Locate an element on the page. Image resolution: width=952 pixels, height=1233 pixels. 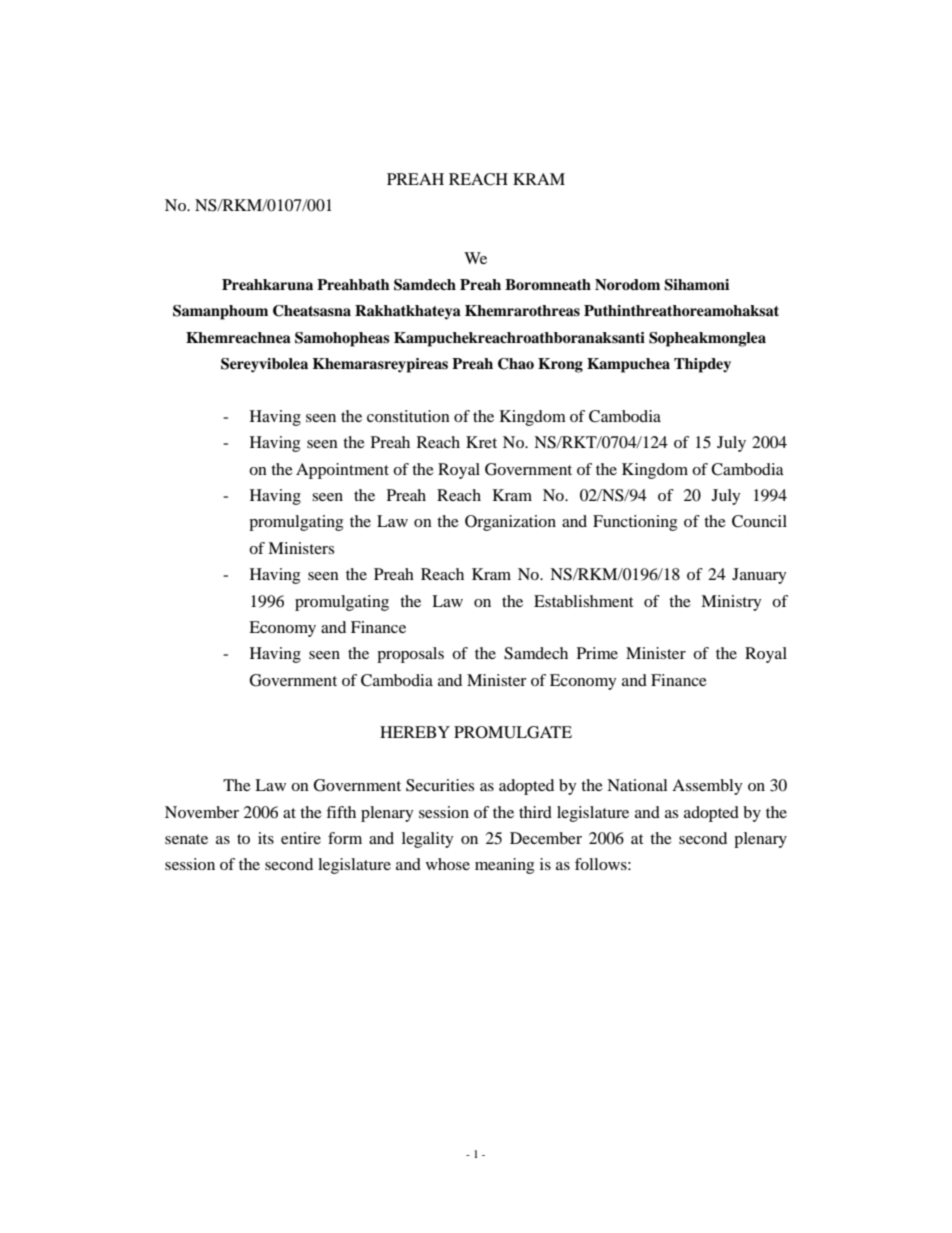
Chao is located at coordinates (516, 364).
